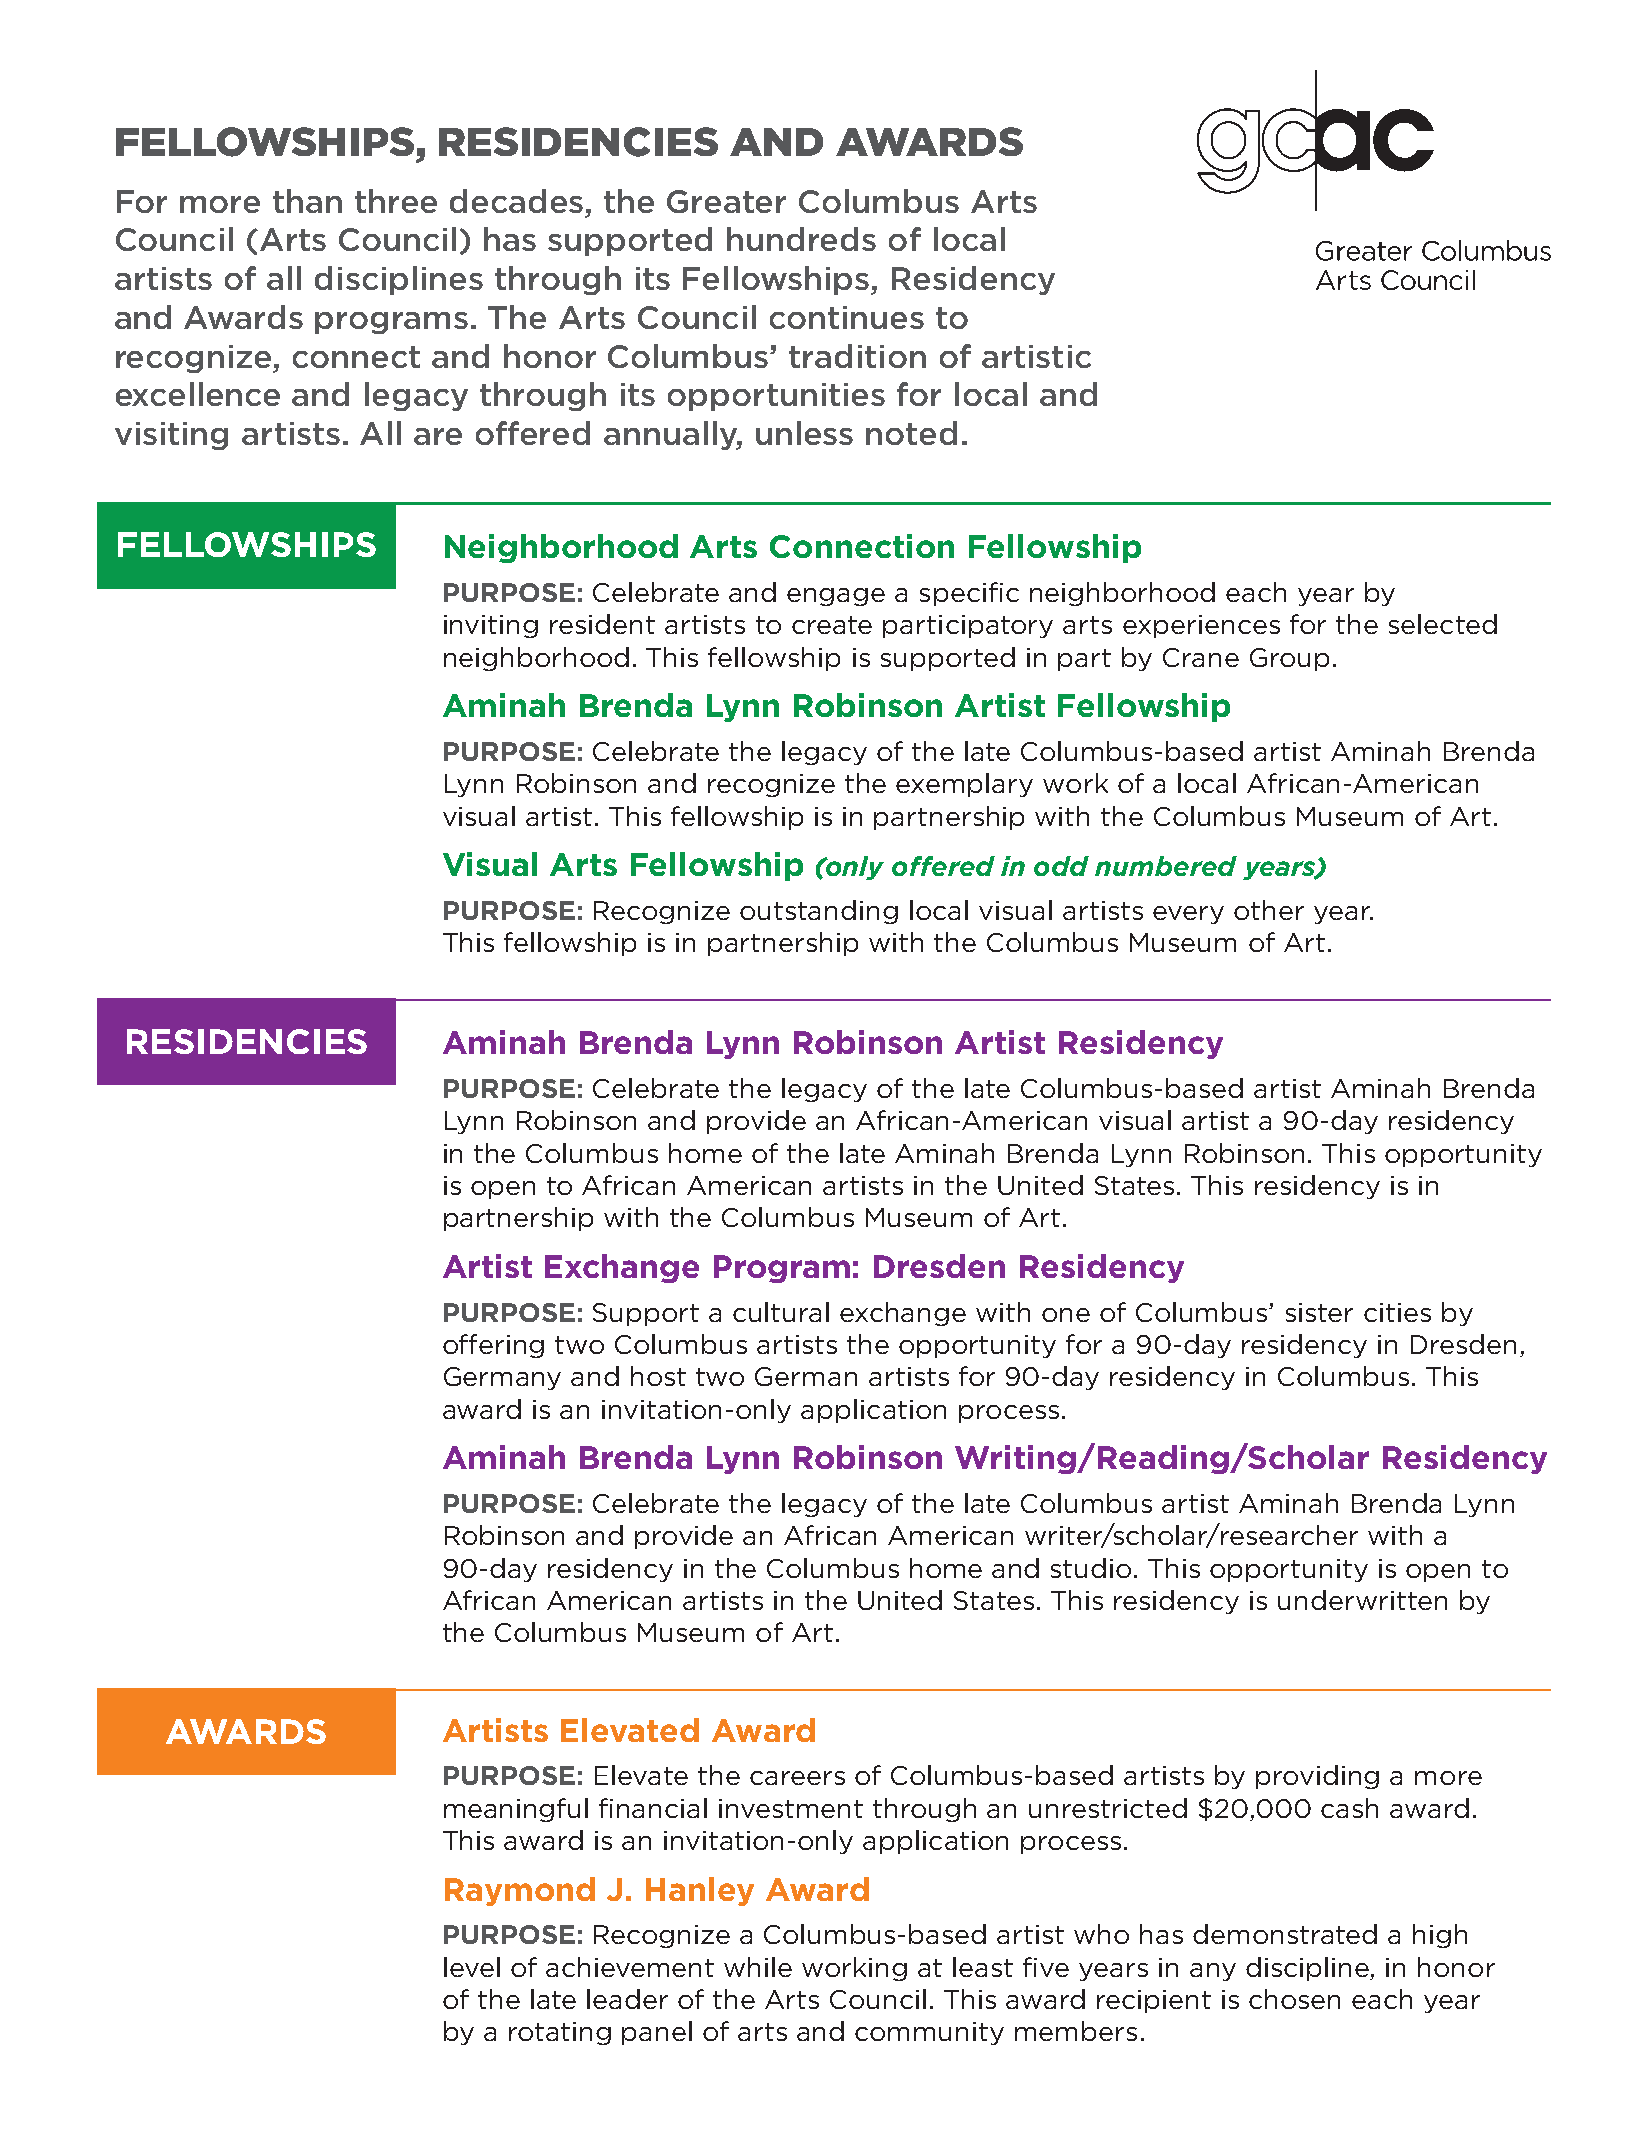  What do you see at coordinates (493, 1346) in the image?
I see `offering` at bounding box center [493, 1346].
